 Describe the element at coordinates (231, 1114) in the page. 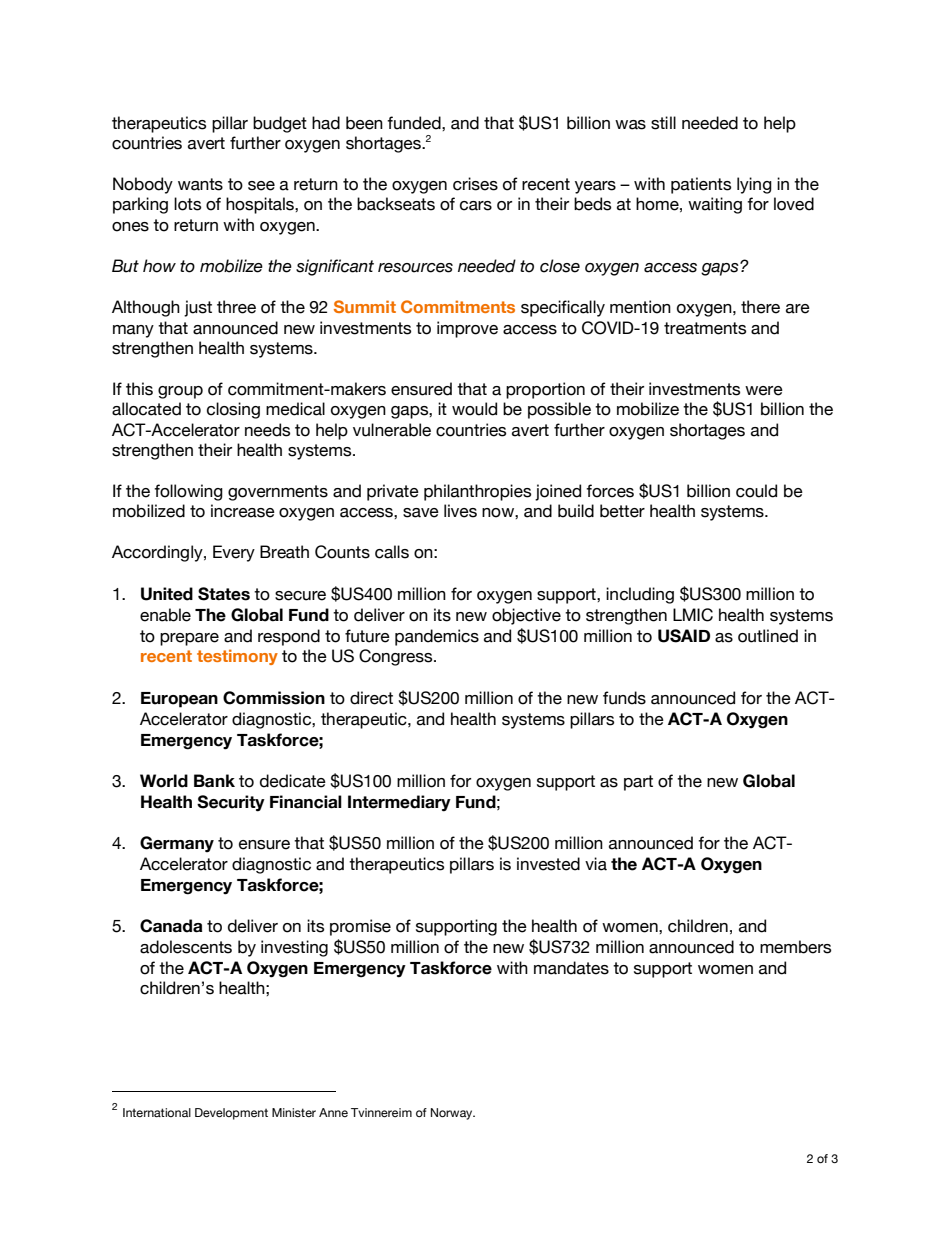

I see `Development` at that location.
